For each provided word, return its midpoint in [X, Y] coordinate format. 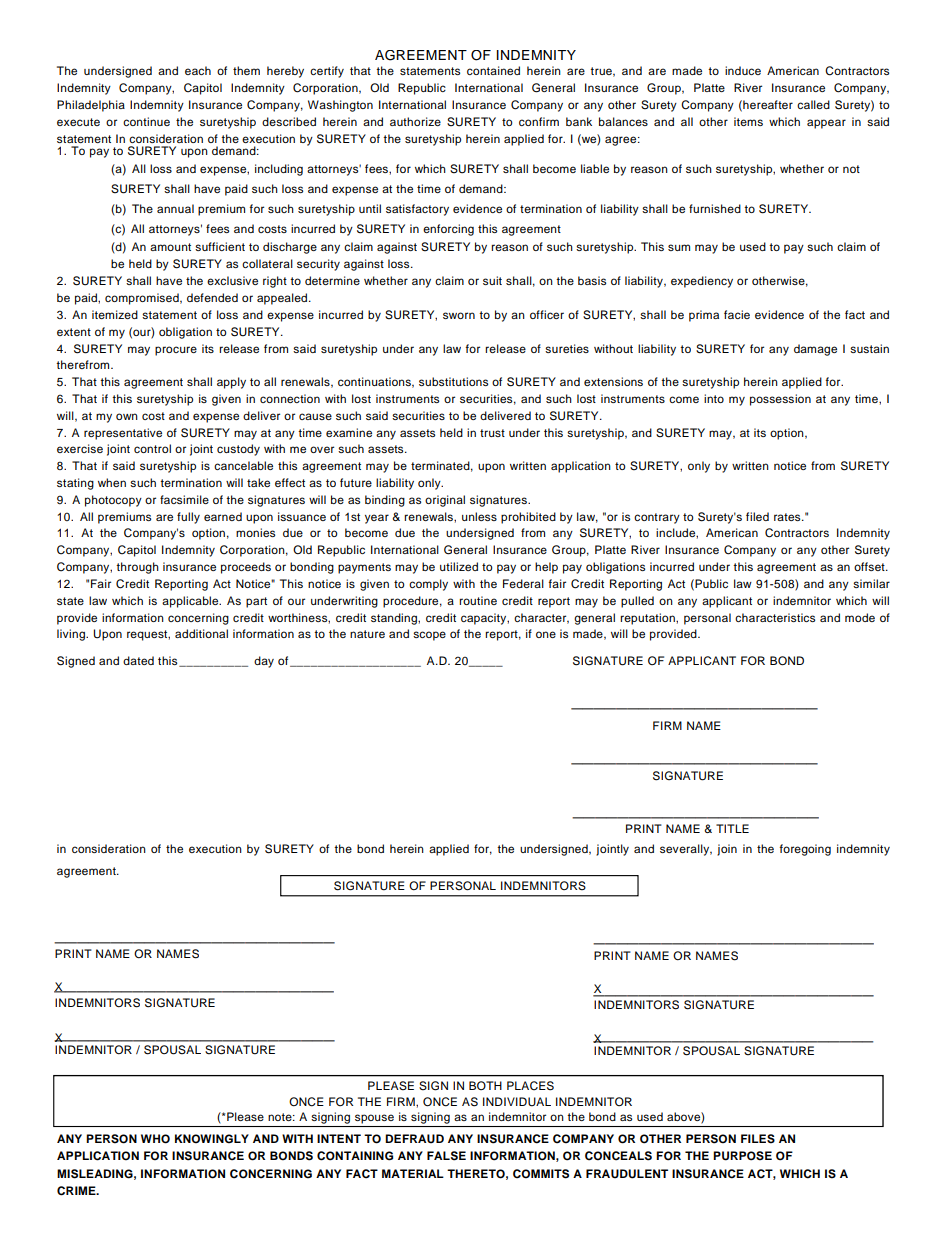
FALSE [446, 1156]
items [748, 121]
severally [686, 850]
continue [146, 121]
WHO [155, 1139]
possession [780, 400]
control [152, 448]
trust [492, 433]
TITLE [732, 828]
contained [493, 70]
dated [138, 660]
